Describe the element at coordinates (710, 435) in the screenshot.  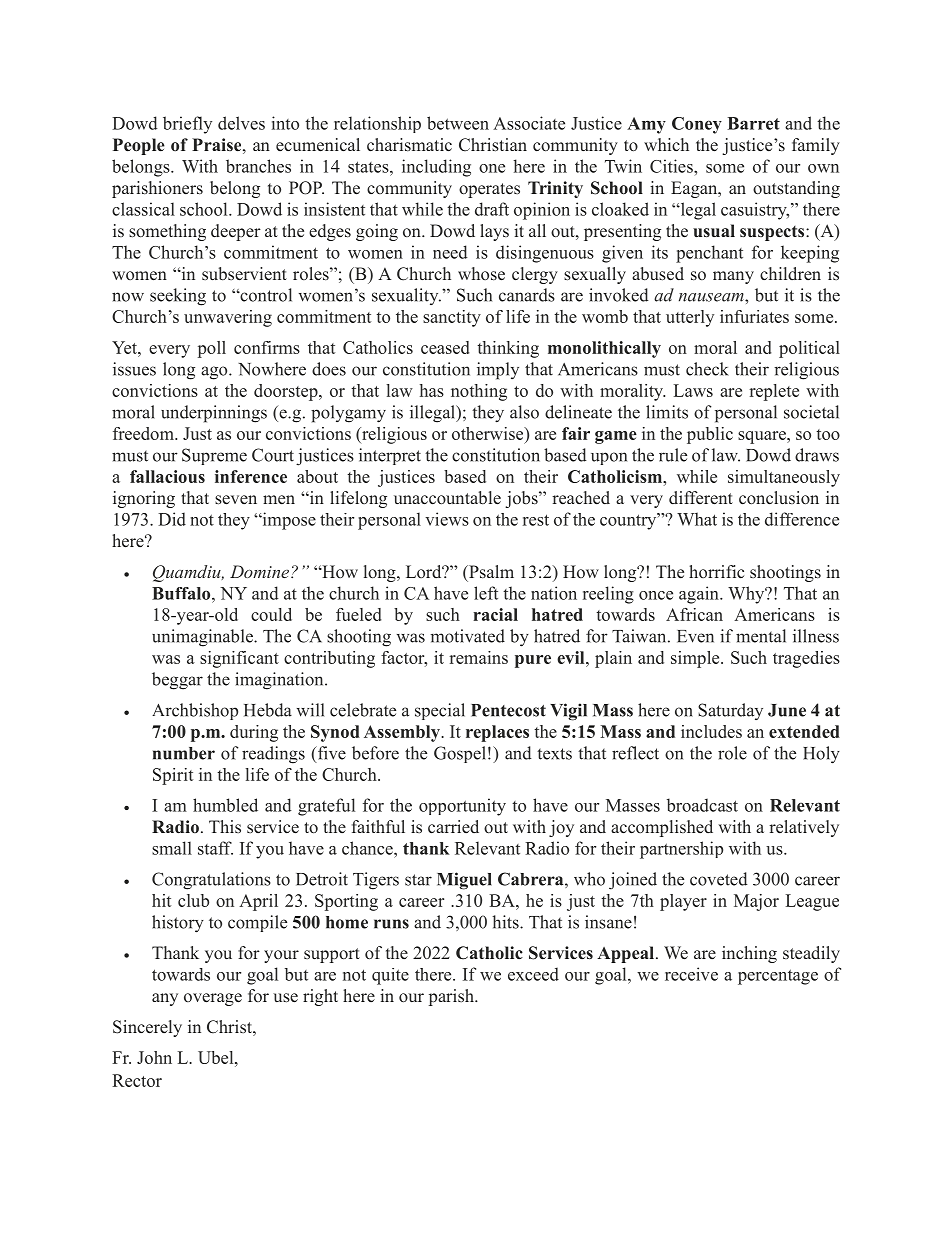
I see `public` at that location.
